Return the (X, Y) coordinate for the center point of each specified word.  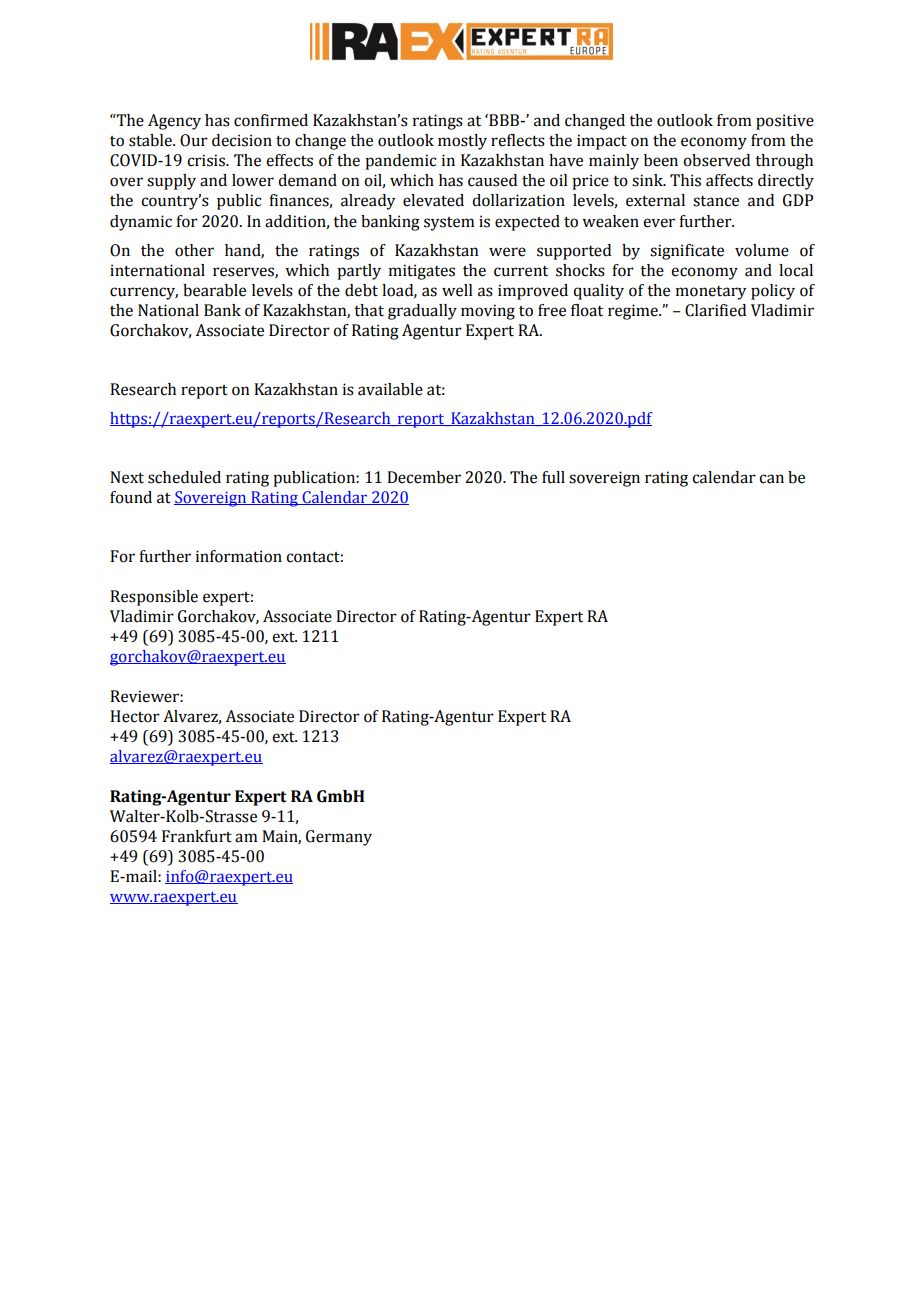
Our (194, 140)
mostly (462, 142)
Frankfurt (197, 836)
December (424, 477)
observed (716, 160)
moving (488, 312)
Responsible (154, 598)
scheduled (184, 477)
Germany (339, 838)
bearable (214, 290)
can (771, 479)
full (553, 477)
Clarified (715, 310)
